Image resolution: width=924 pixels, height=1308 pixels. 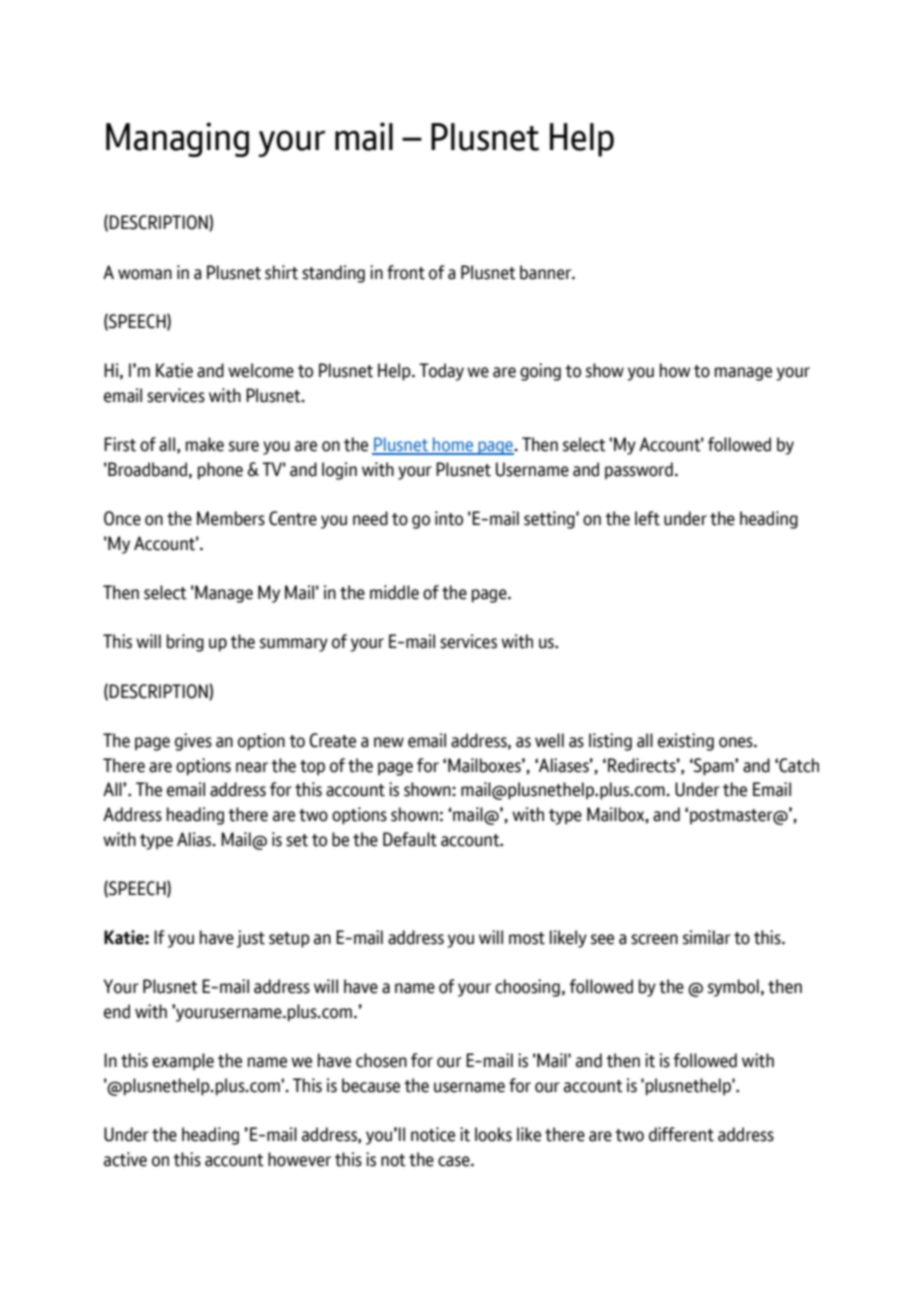 I want to click on password, so click(x=639, y=470).
